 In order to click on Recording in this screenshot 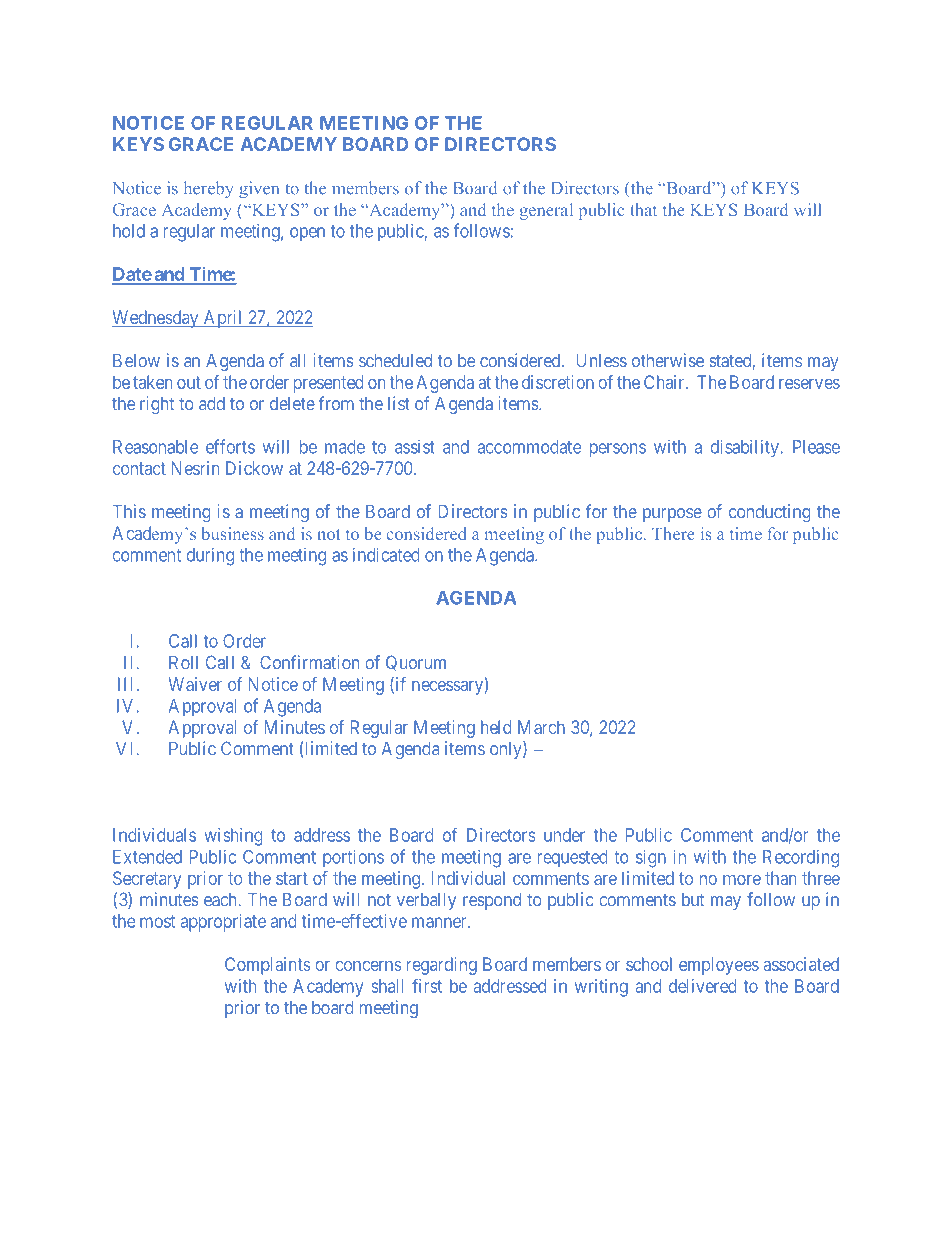, I will do `click(801, 858)`.
